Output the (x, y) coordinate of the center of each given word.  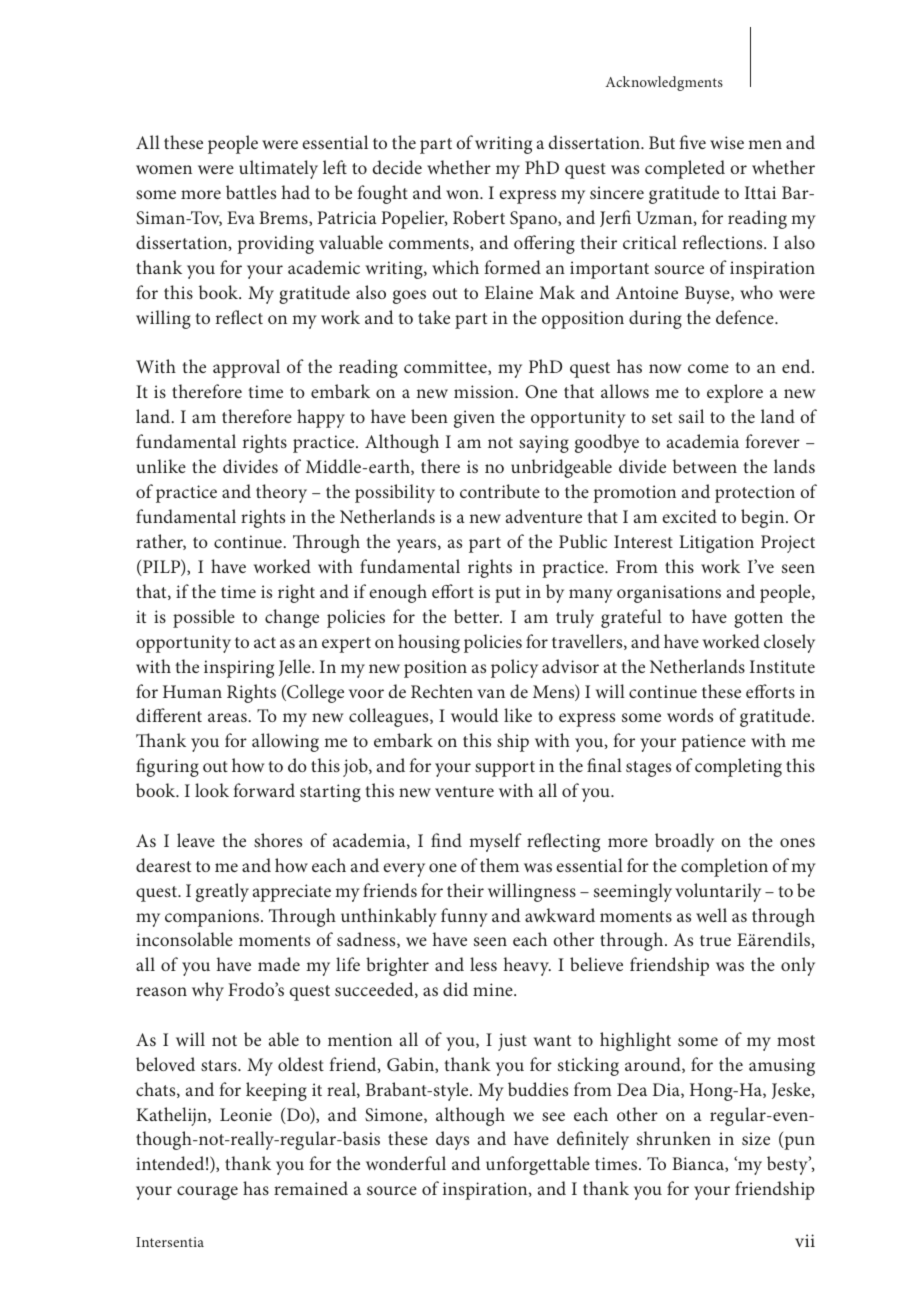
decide (397, 167)
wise (727, 142)
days (452, 1140)
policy (514, 668)
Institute (782, 666)
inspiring (239, 669)
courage (207, 1193)
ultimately (278, 169)
